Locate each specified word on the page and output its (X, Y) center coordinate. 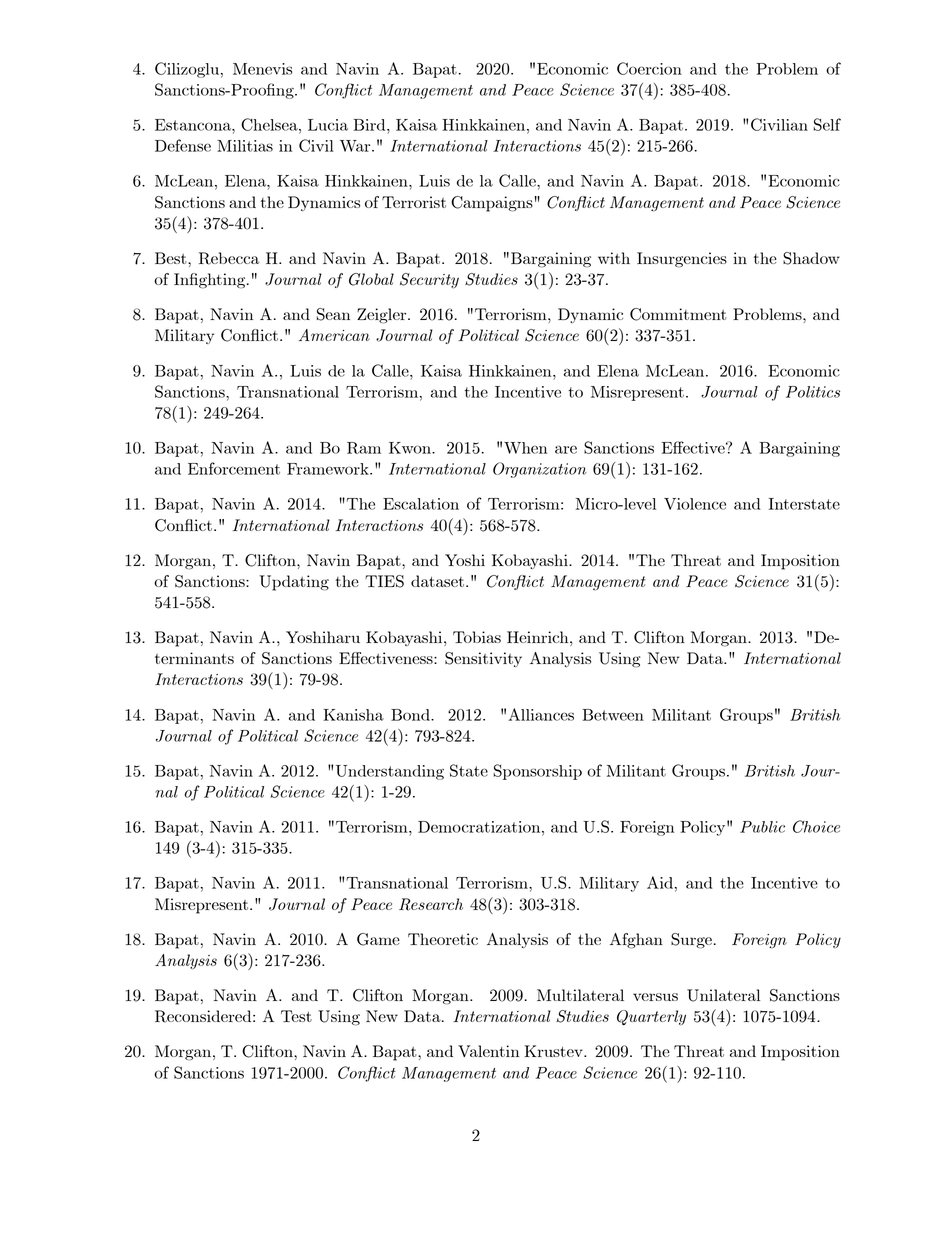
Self (827, 124)
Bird (370, 125)
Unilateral (723, 995)
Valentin (488, 1051)
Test (296, 1016)
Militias (245, 146)
